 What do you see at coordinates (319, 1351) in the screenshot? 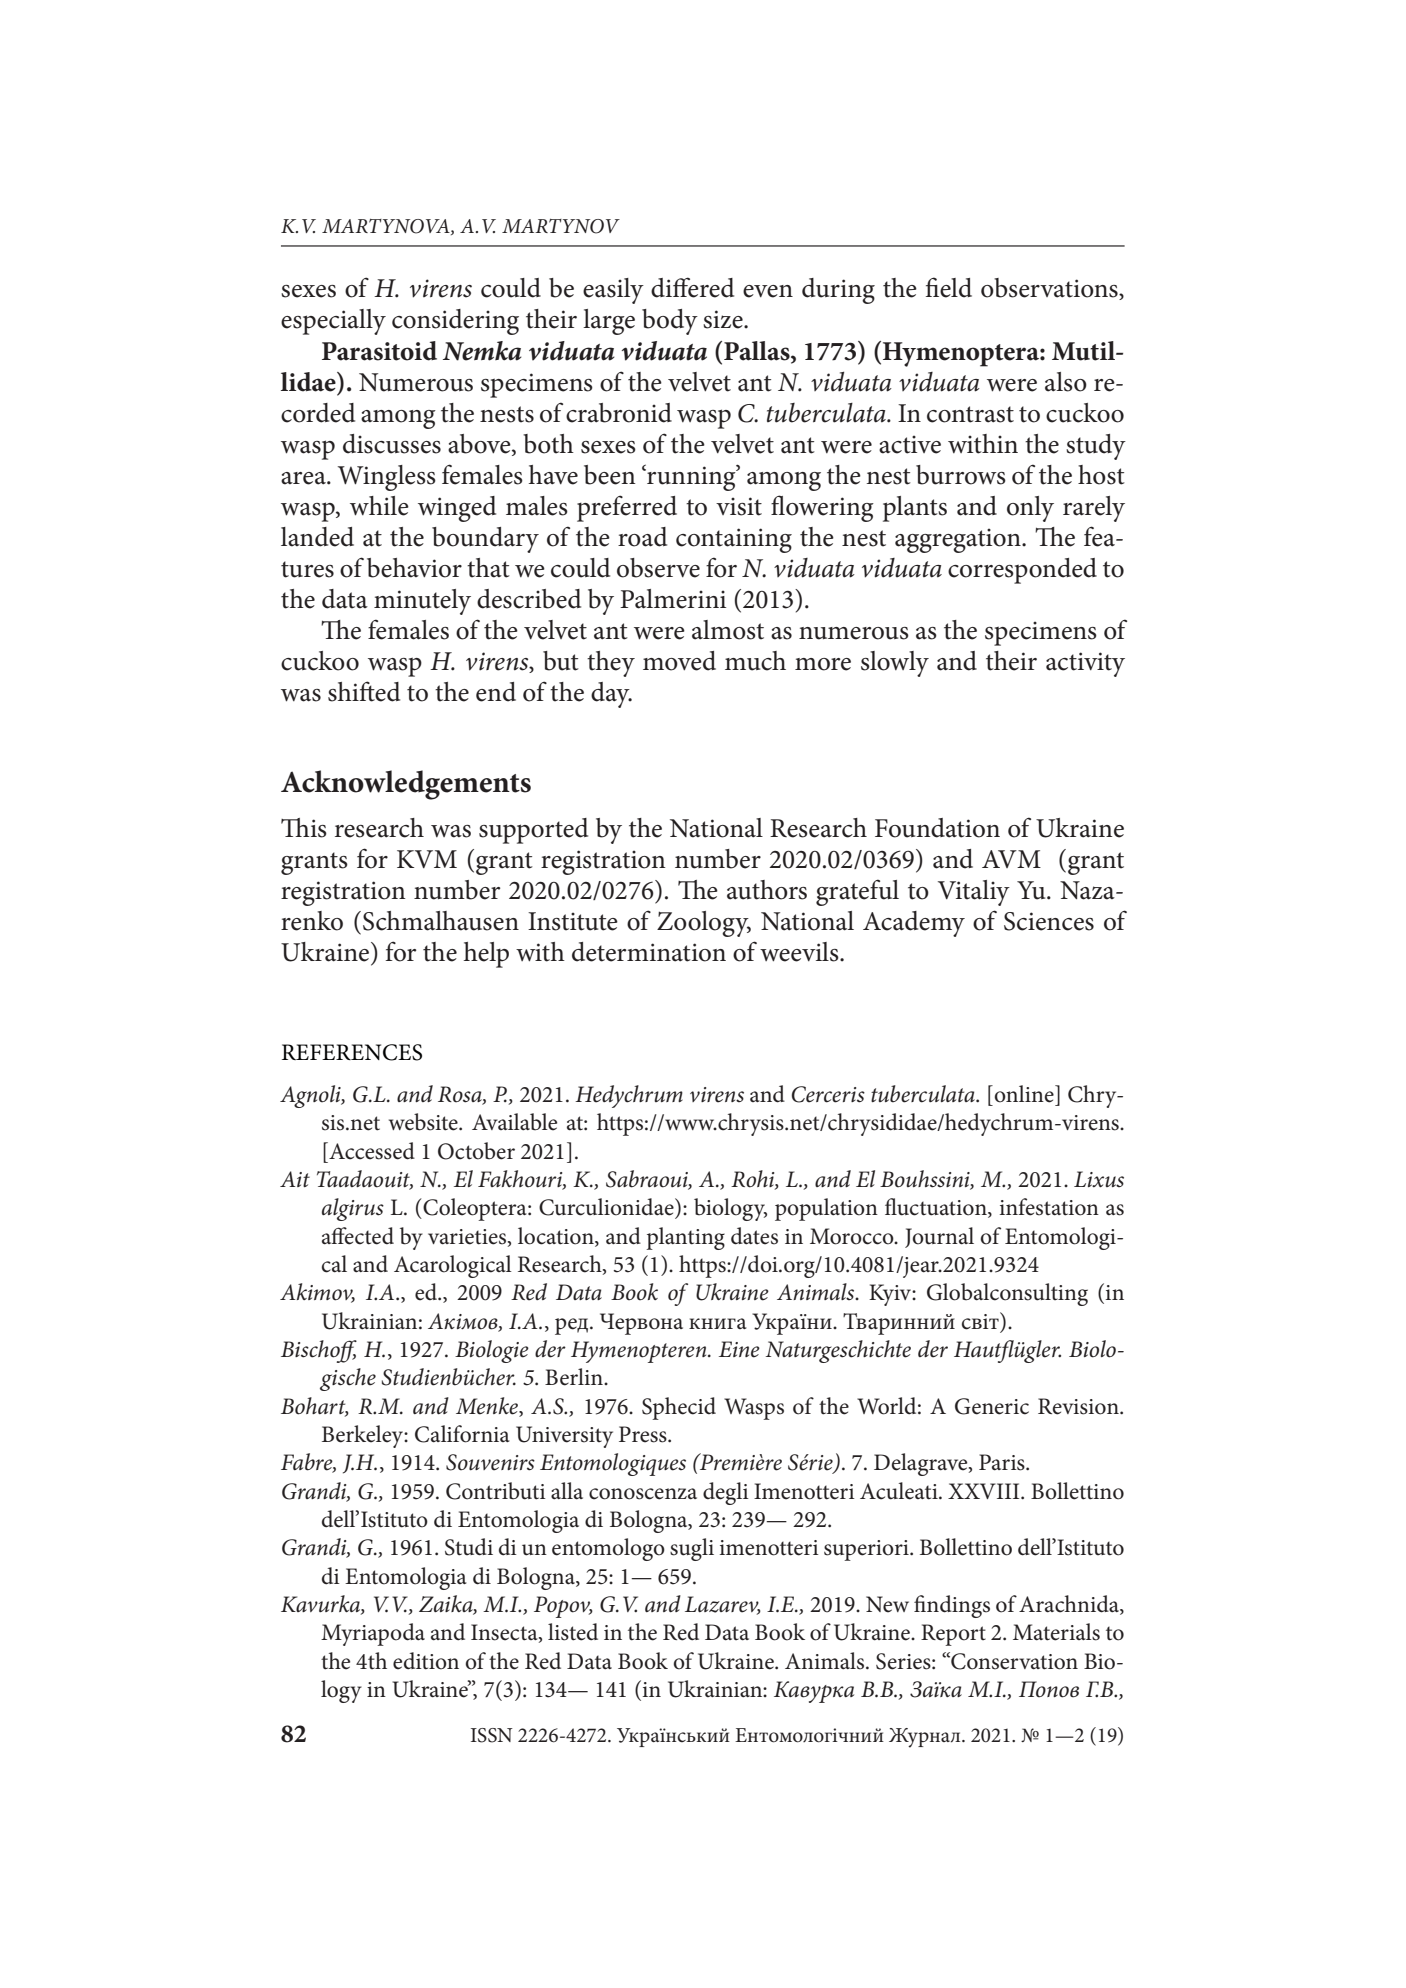
I see `Bischoff` at bounding box center [319, 1351].
